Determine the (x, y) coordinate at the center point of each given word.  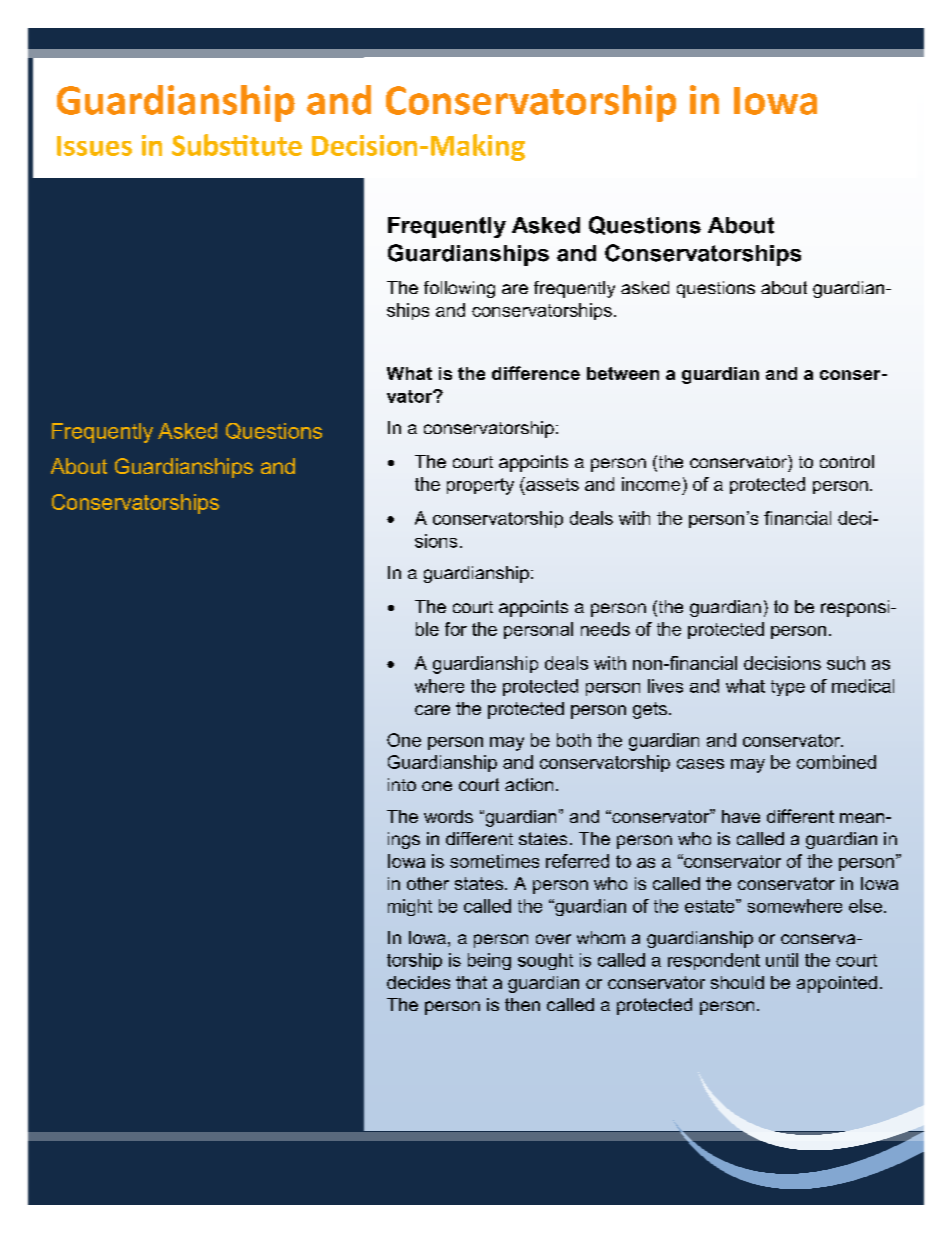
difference (536, 373)
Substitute (237, 145)
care (432, 710)
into (402, 784)
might (410, 907)
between (623, 373)
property (480, 486)
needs (605, 629)
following (459, 289)
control (847, 461)
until (782, 960)
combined (836, 762)
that (471, 982)
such (846, 663)
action (529, 784)
